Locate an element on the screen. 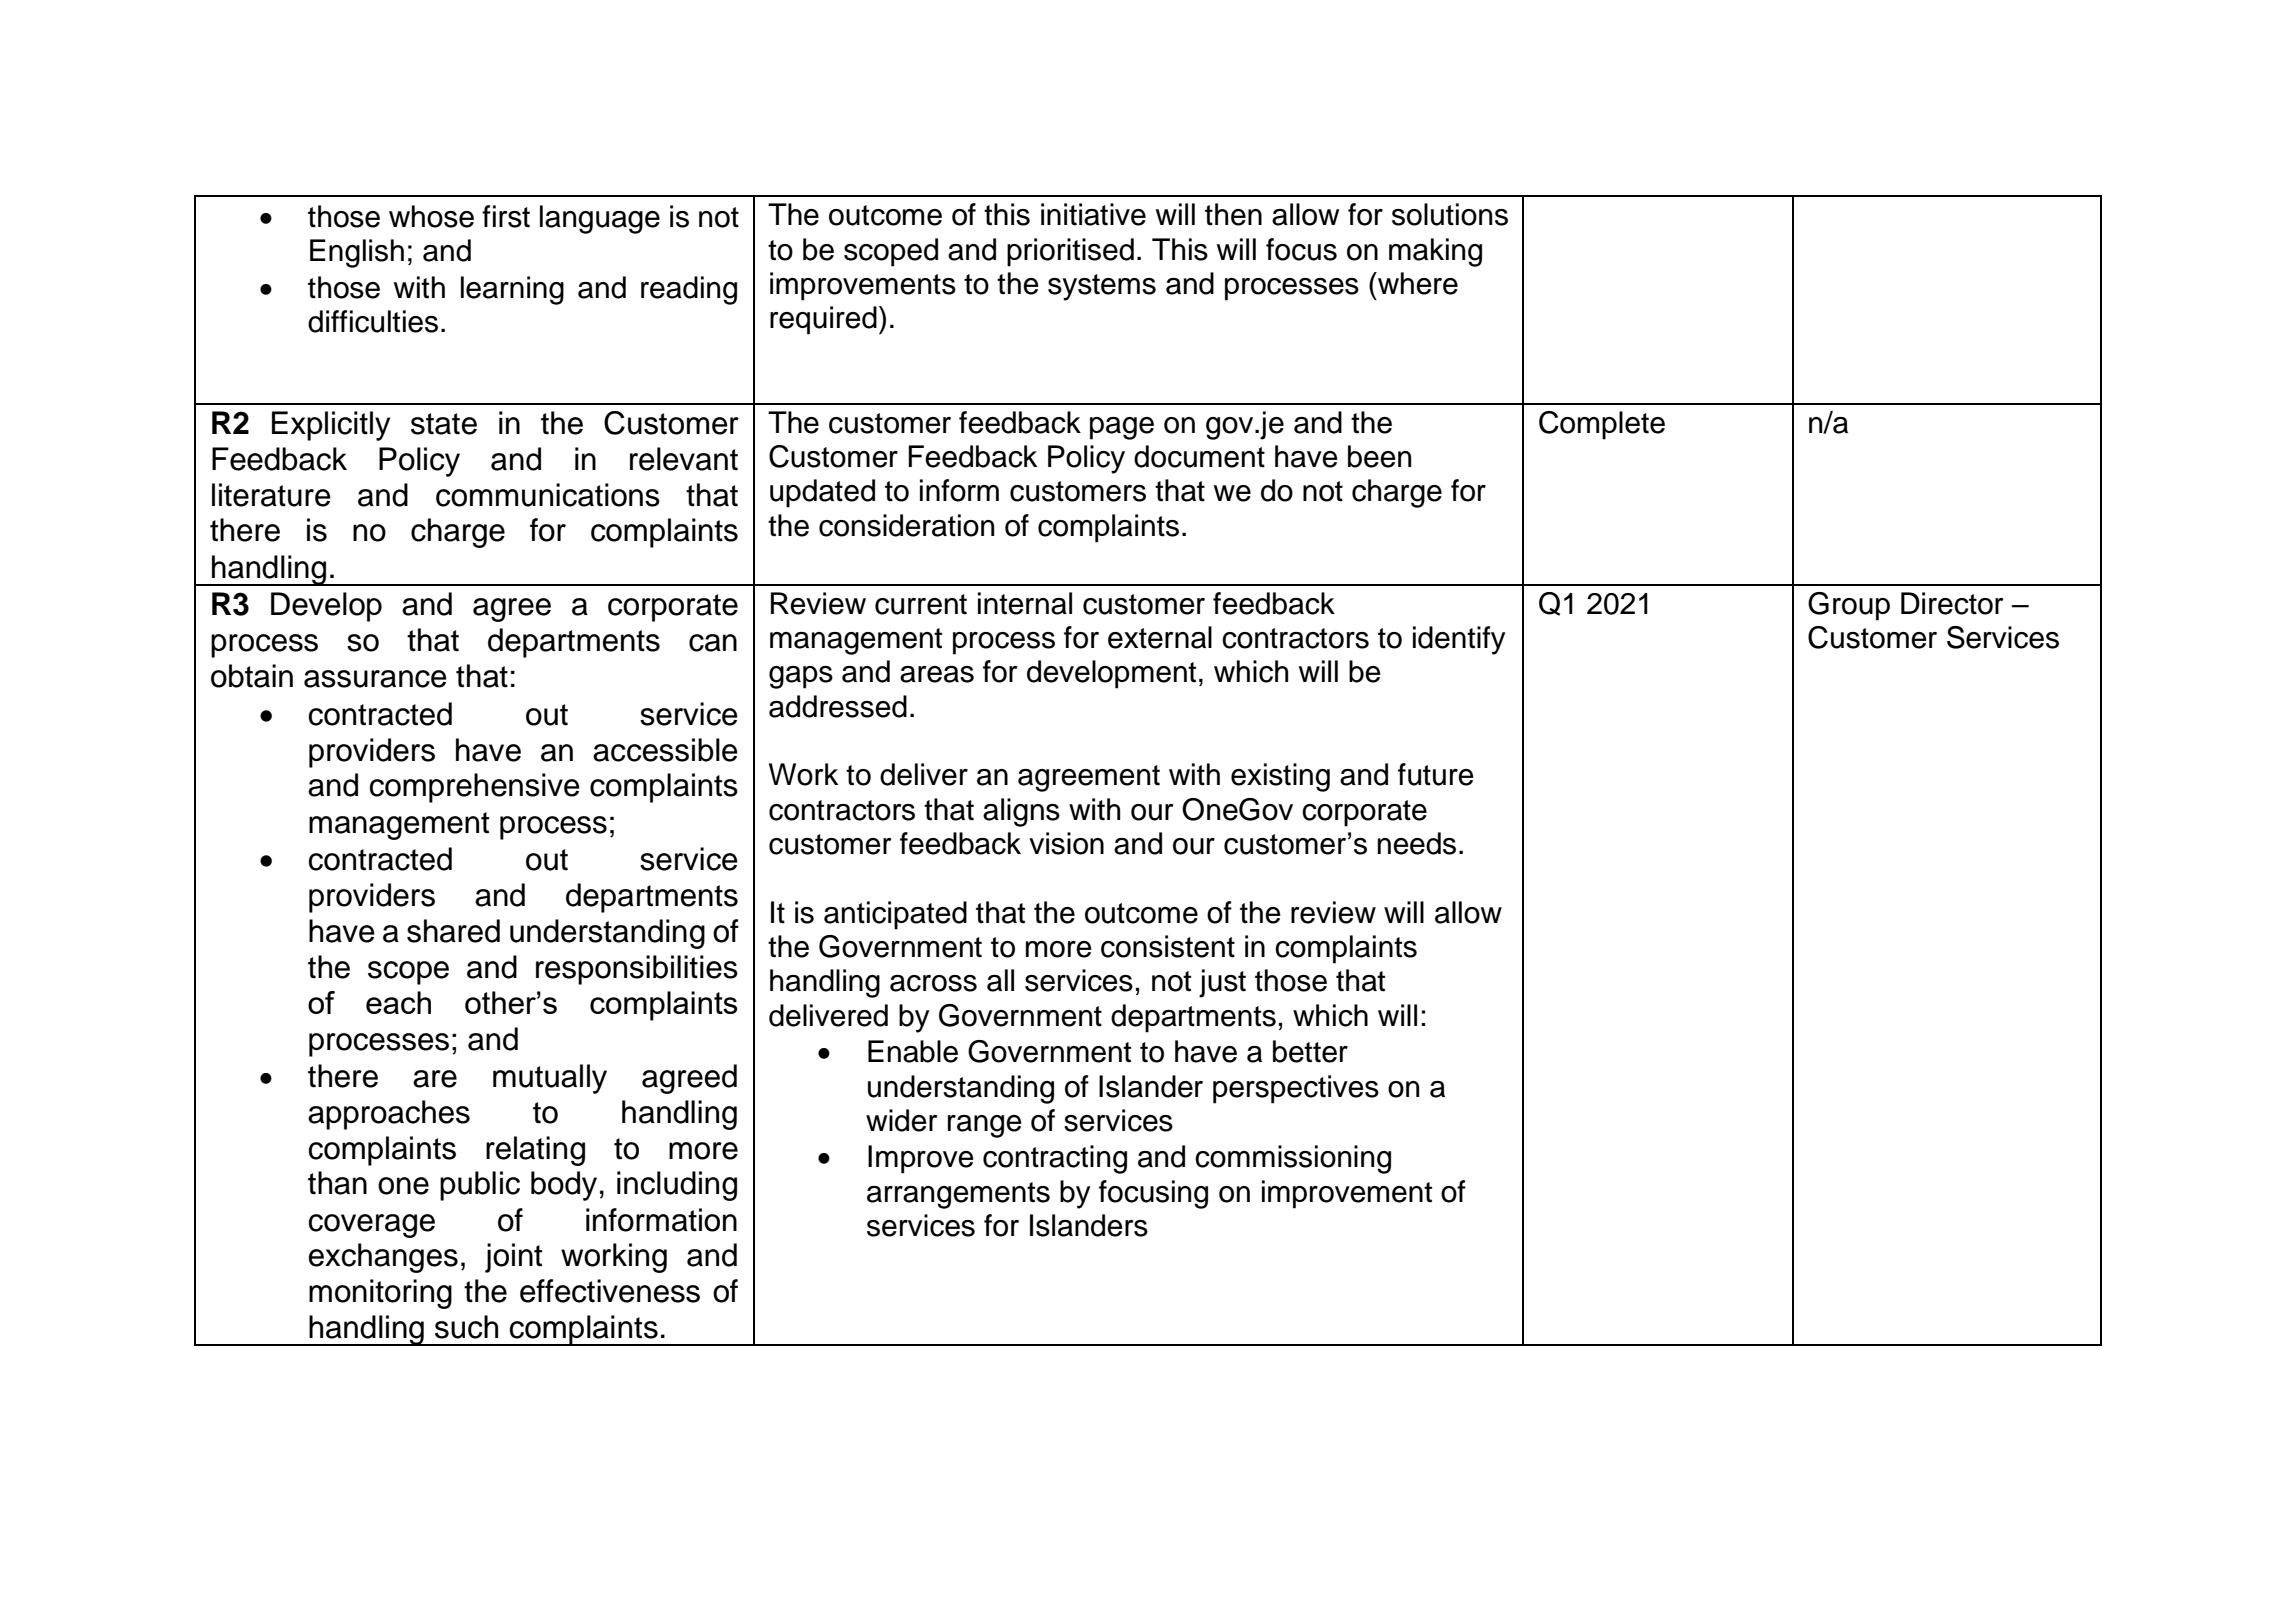 The image size is (2286, 1617). consistent is located at coordinates (1168, 946).
